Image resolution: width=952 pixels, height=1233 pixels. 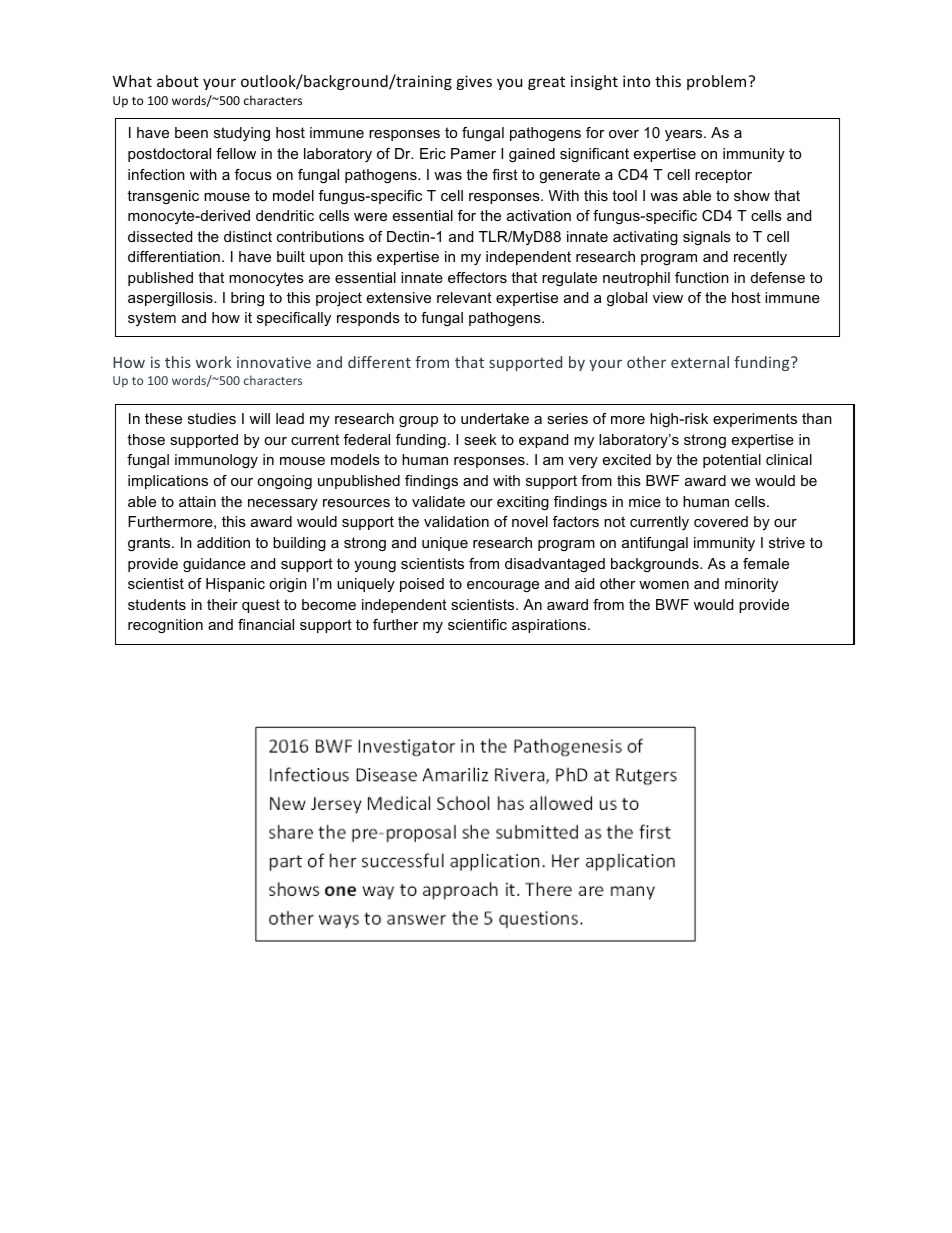 I want to click on fellow, so click(x=236, y=153).
